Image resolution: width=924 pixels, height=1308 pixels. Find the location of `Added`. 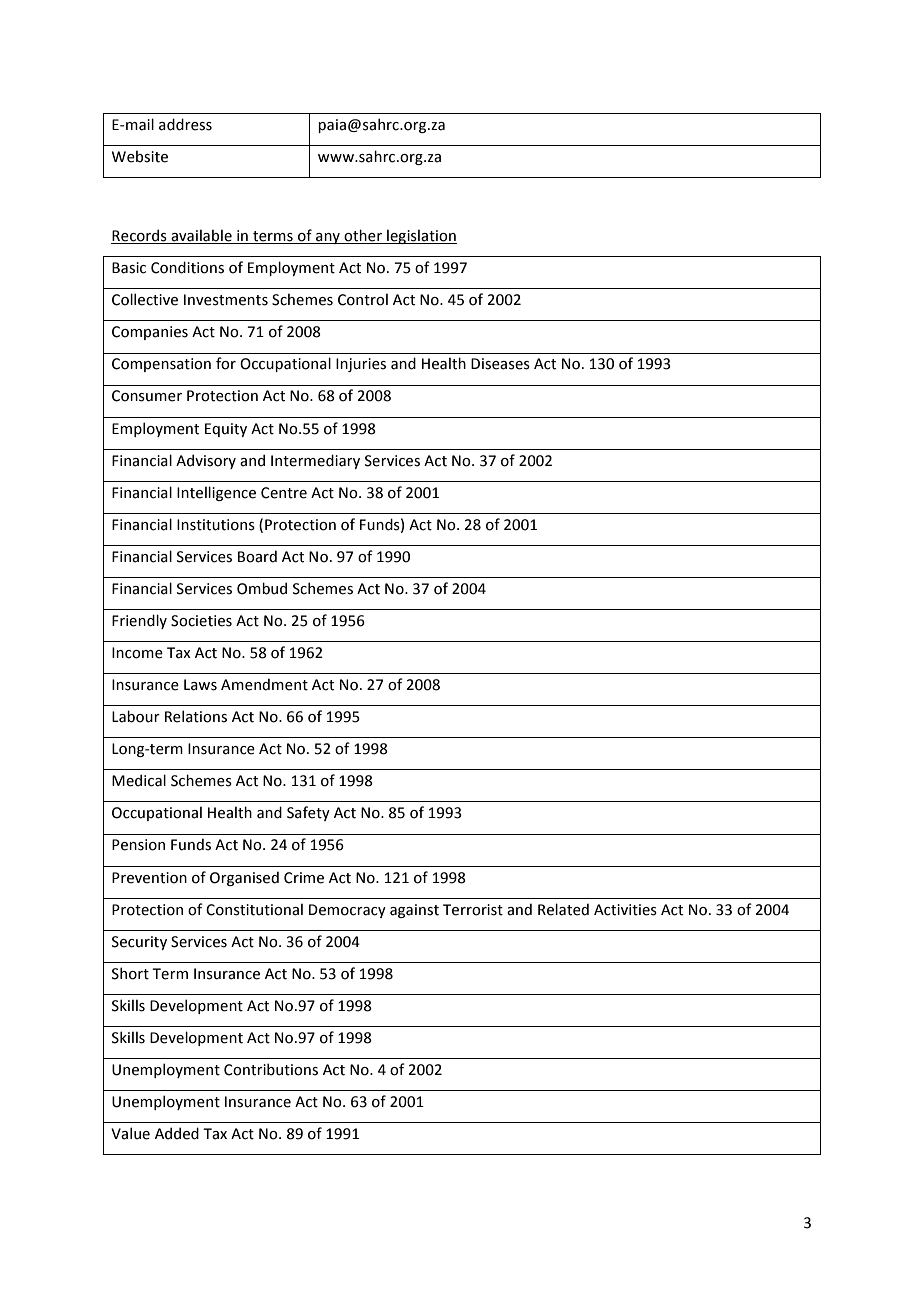

Added is located at coordinates (177, 1133).
